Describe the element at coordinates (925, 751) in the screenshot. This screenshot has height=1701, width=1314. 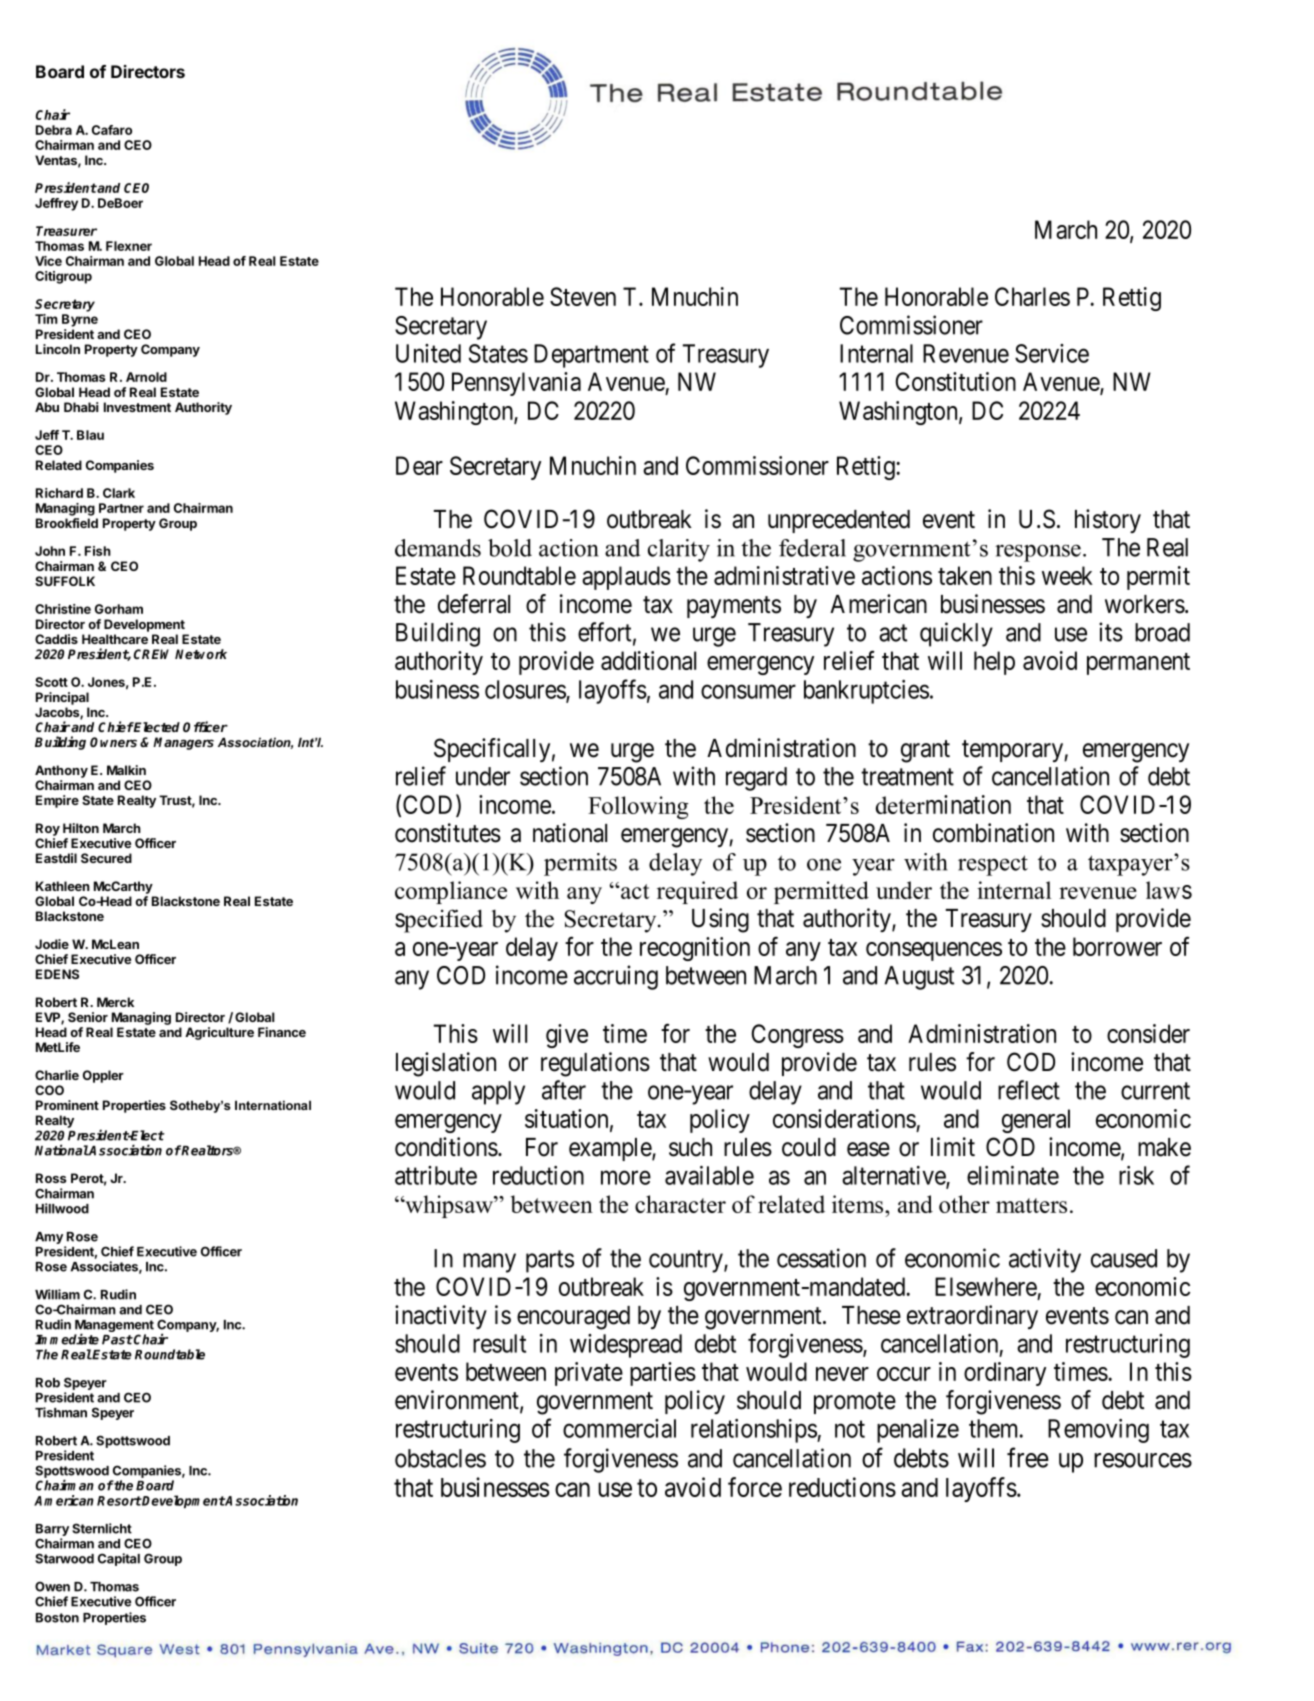
I see `grant` at that location.
